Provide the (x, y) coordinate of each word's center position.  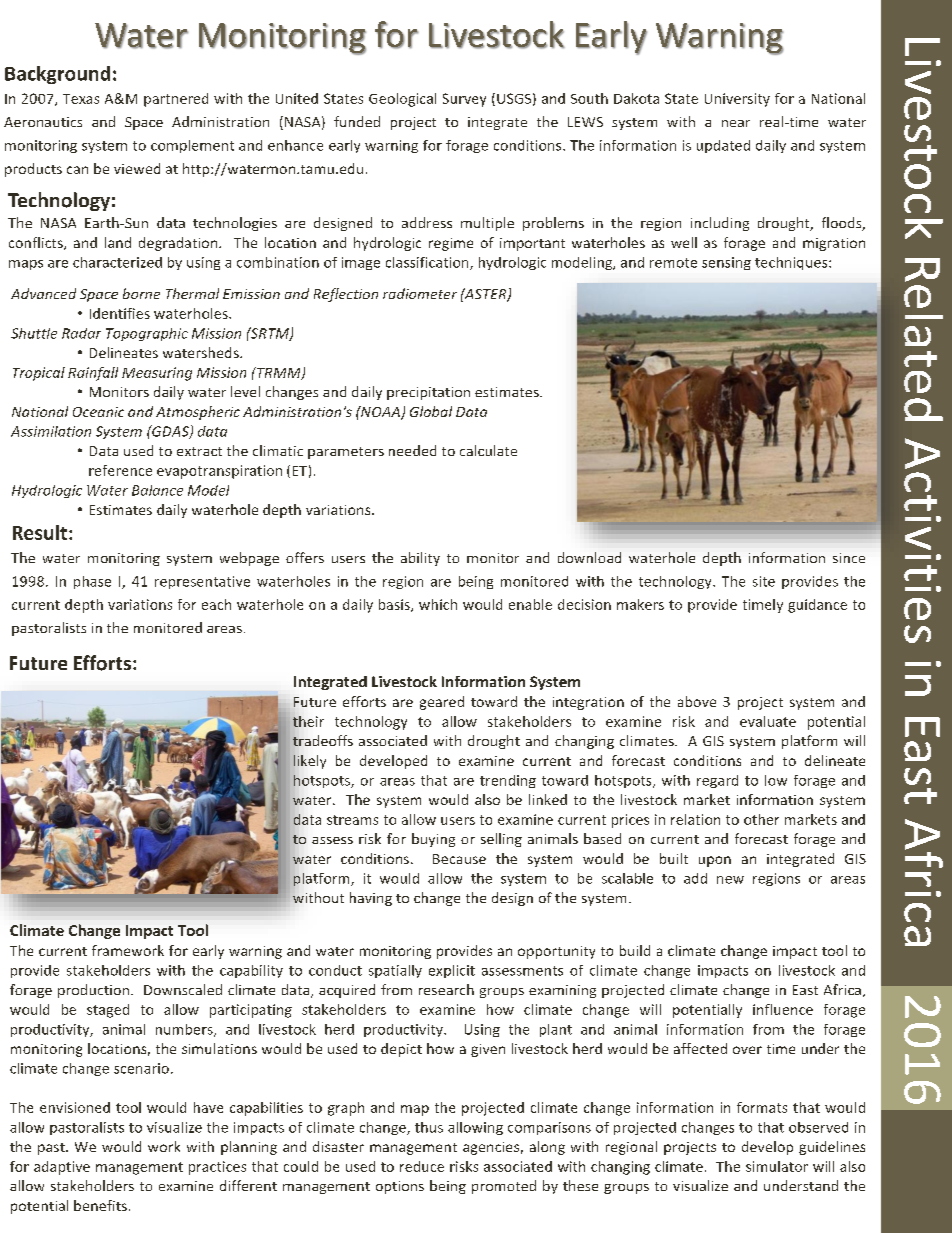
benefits (100, 1205)
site (764, 581)
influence (783, 1009)
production (95, 991)
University (737, 100)
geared (442, 703)
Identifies (120, 313)
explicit (452, 971)
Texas (81, 99)
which (438, 604)
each (216, 604)
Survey (464, 100)
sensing (726, 263)
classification (428, 263)
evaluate (768, 721)
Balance (157, 490)
